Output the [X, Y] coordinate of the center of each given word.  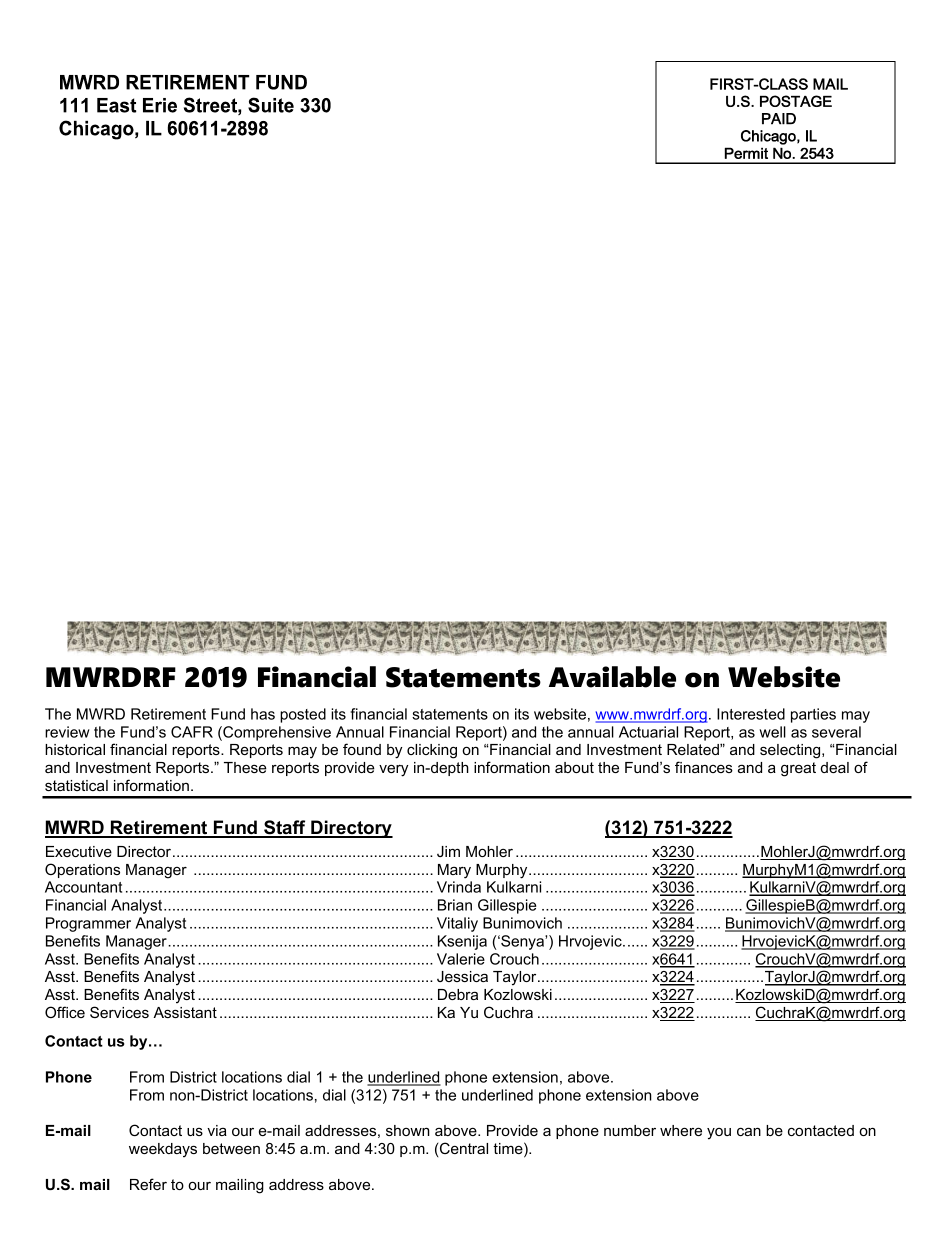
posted [303, 715]
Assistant [185, 1012]
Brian [455, 905]
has [263, 714]
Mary [454, 871]
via [217, 1130]
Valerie [461, 959]
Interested [751, 714]
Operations [82, 870]
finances [704, 767]
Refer [148, 1184]
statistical [76, 785]
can [749, 1131]
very [393, 770]
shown [408, 1130]
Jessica [462, 976]
